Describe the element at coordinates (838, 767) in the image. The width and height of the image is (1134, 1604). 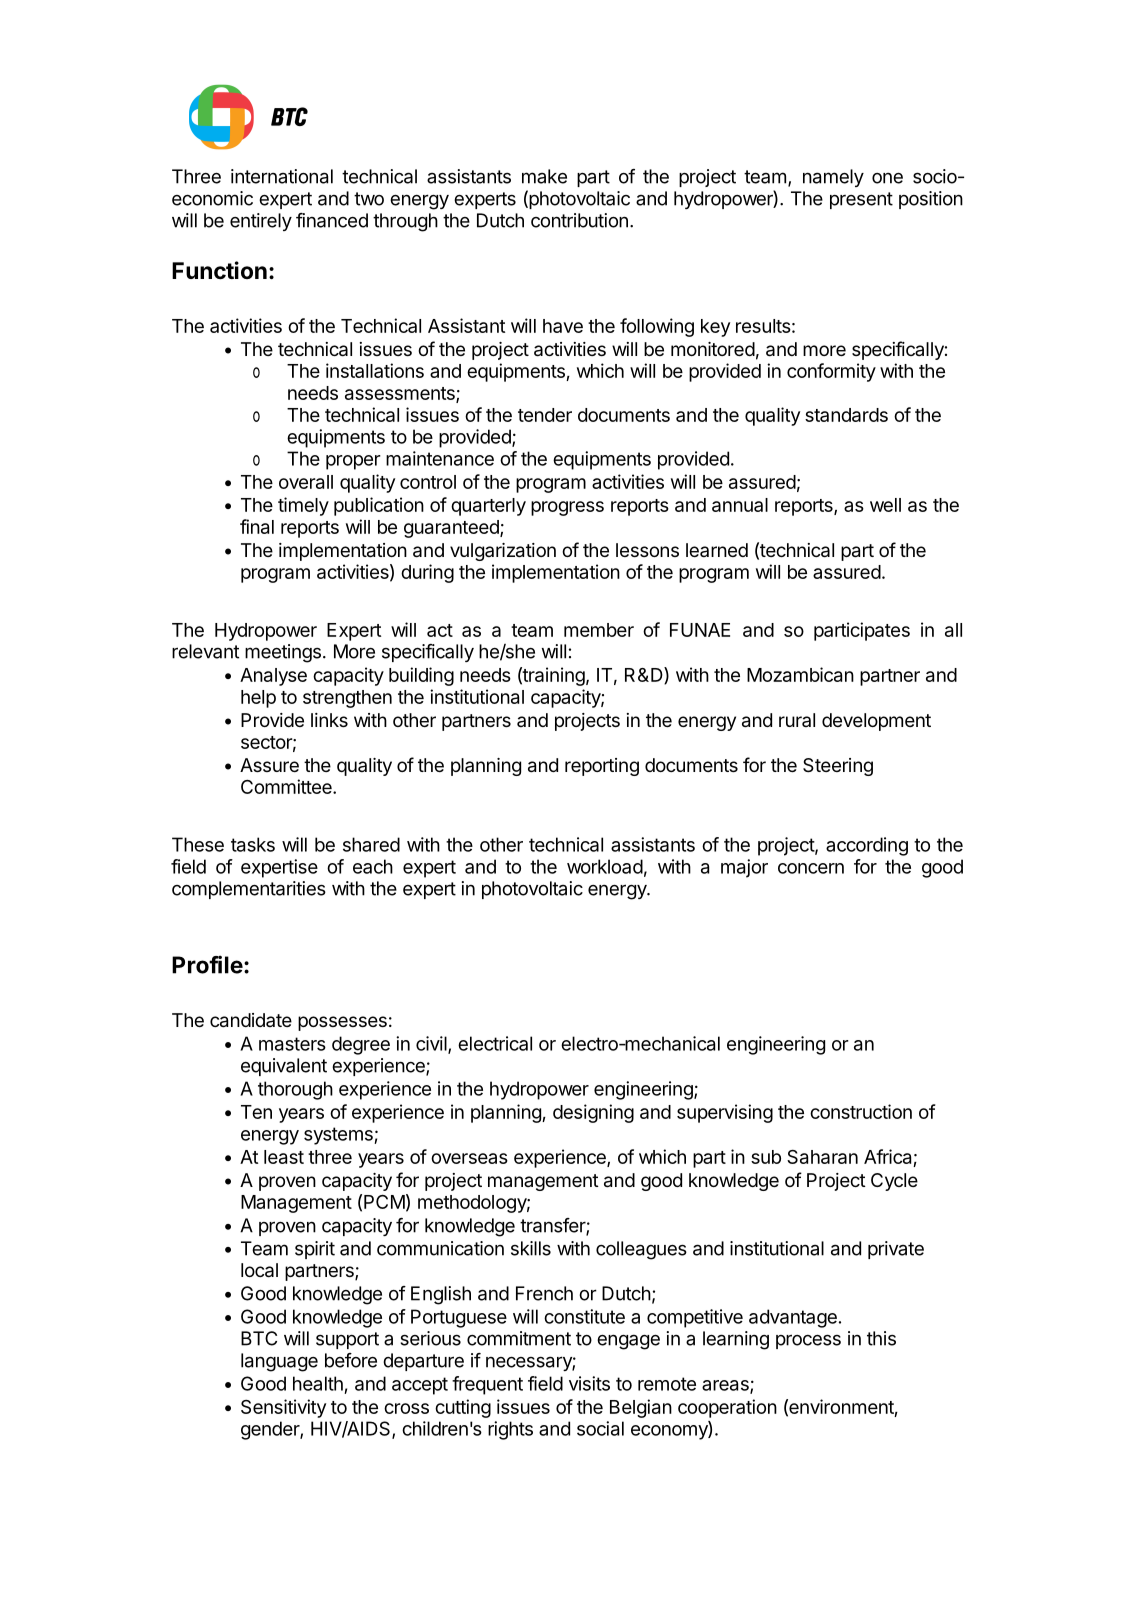
I see `Steering` at that location.
